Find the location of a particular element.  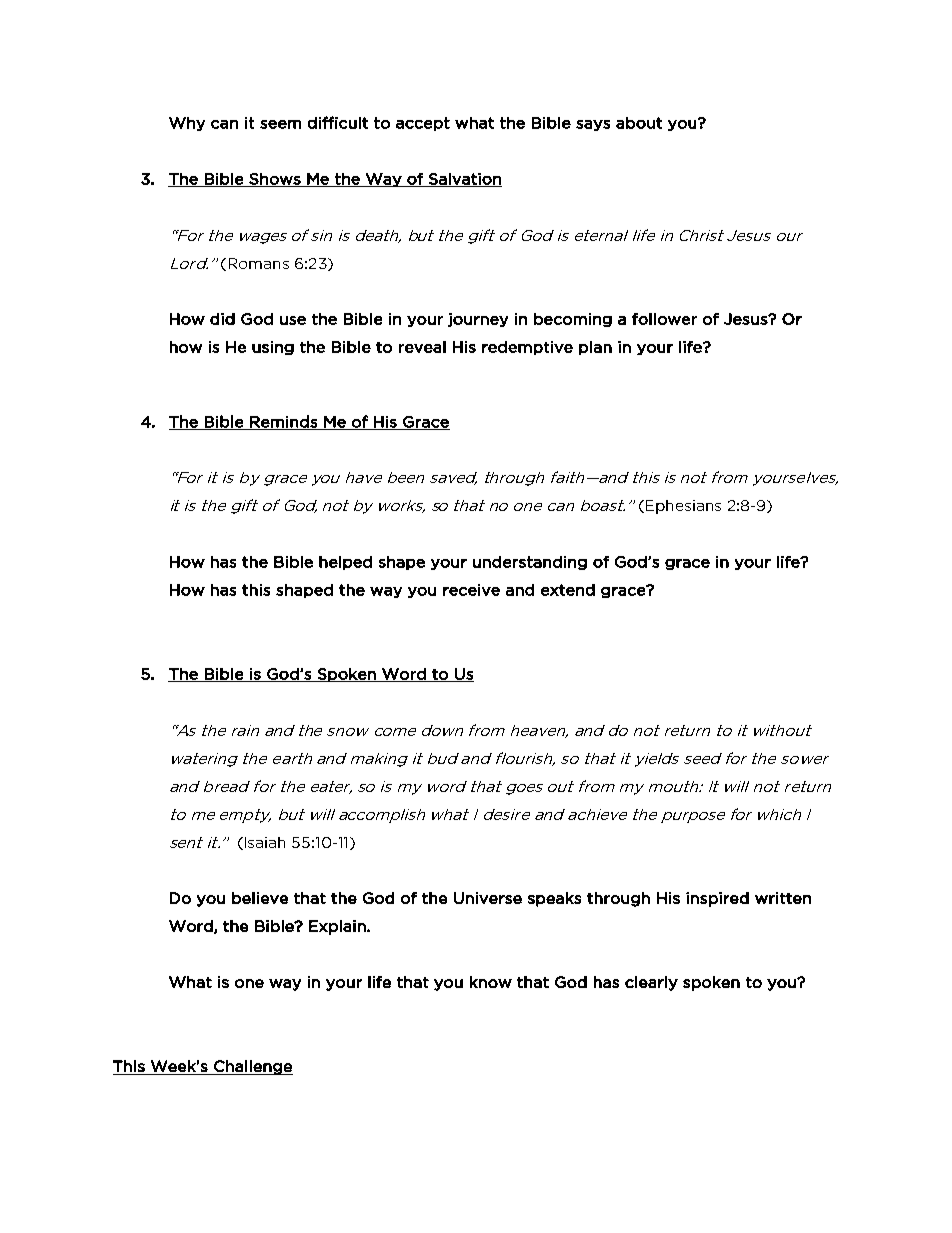

Salvation is located at coordinates (464, 180).
